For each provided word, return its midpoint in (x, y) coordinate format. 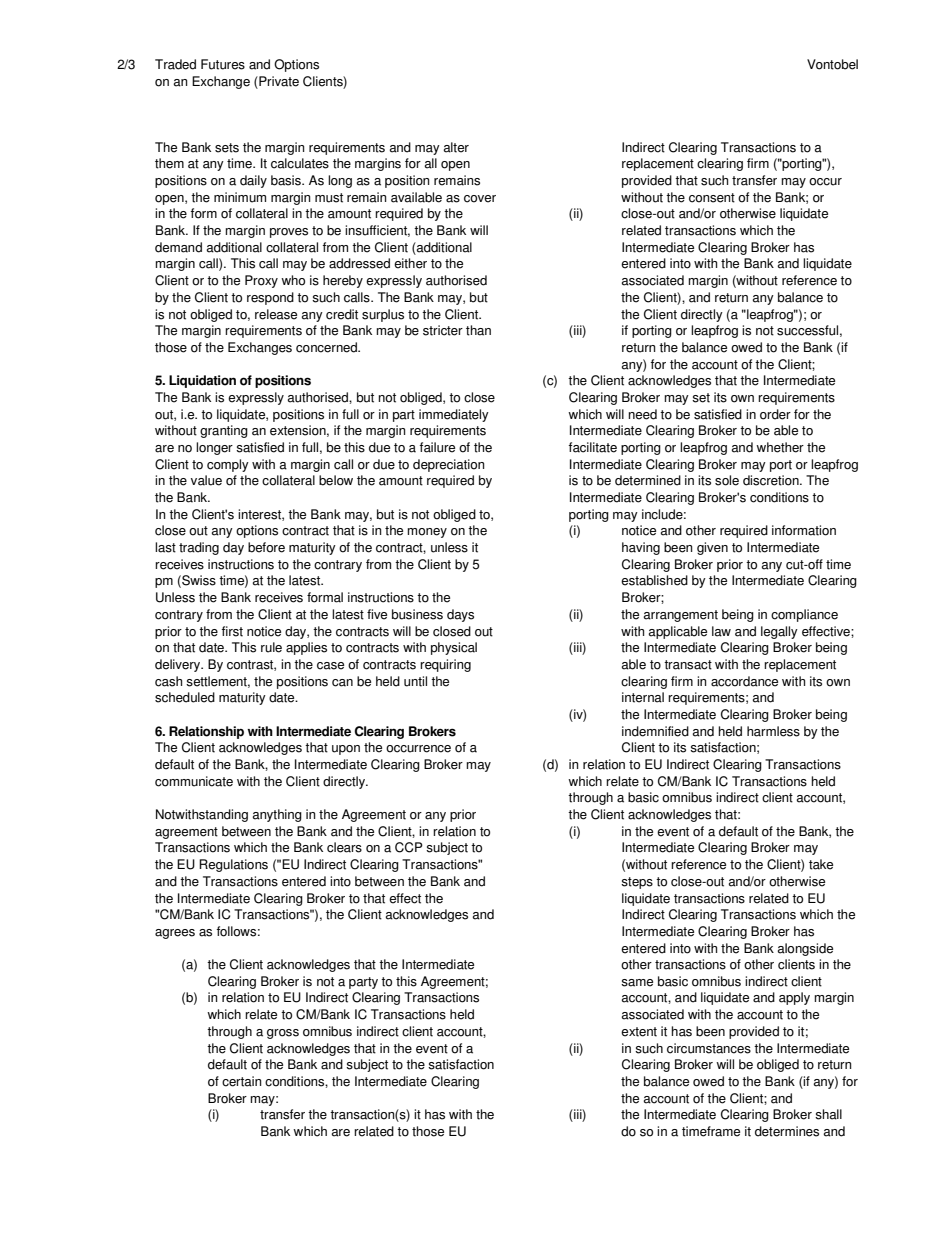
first (232, 631)
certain (242, 1081)
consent (712, 198)
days (460, 615)
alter (456, 147)
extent (639, 1032)
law (721, 631)
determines (787, 1131)
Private (278, 82)
